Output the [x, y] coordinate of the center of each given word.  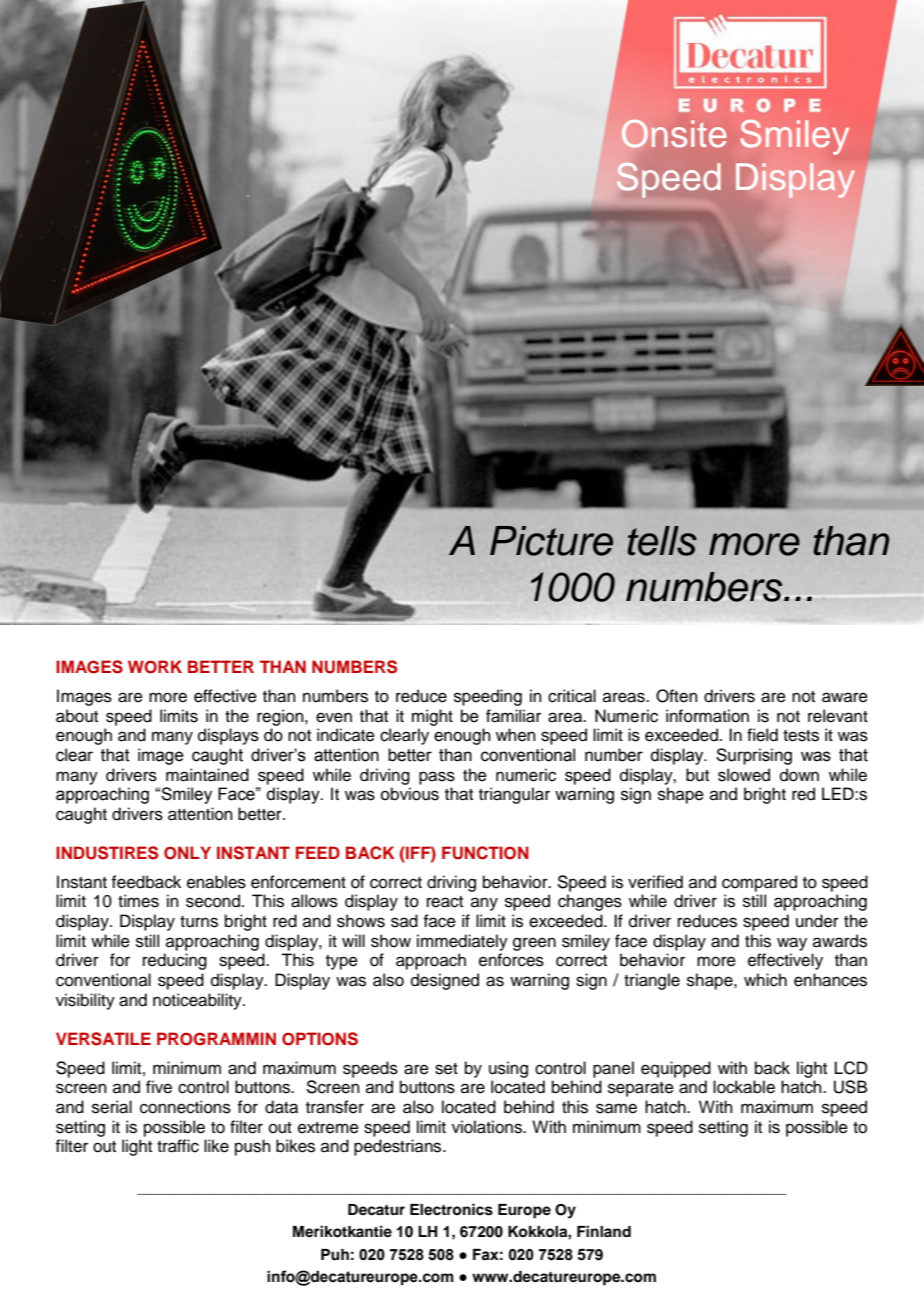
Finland [604, 1231]
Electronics [451, 1209]
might [432, 717]
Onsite [674, 133]
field [762, 735]
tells [662, 541]
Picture [551, 541]
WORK [155, 667]
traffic [178, 1146]
